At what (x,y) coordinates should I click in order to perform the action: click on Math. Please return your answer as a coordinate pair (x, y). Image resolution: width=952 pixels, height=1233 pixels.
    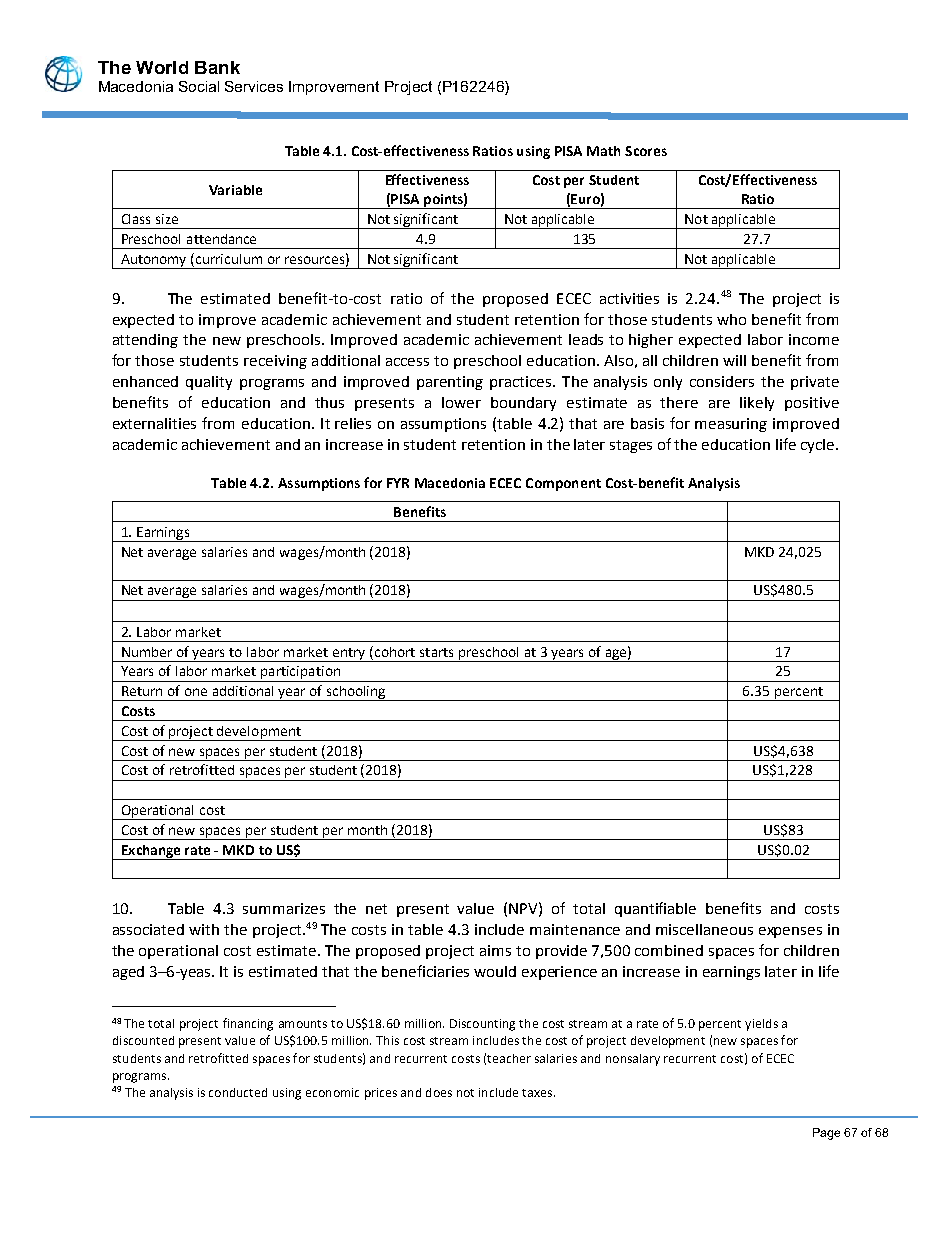
    Looking at the image, I should click on (603, 151).
